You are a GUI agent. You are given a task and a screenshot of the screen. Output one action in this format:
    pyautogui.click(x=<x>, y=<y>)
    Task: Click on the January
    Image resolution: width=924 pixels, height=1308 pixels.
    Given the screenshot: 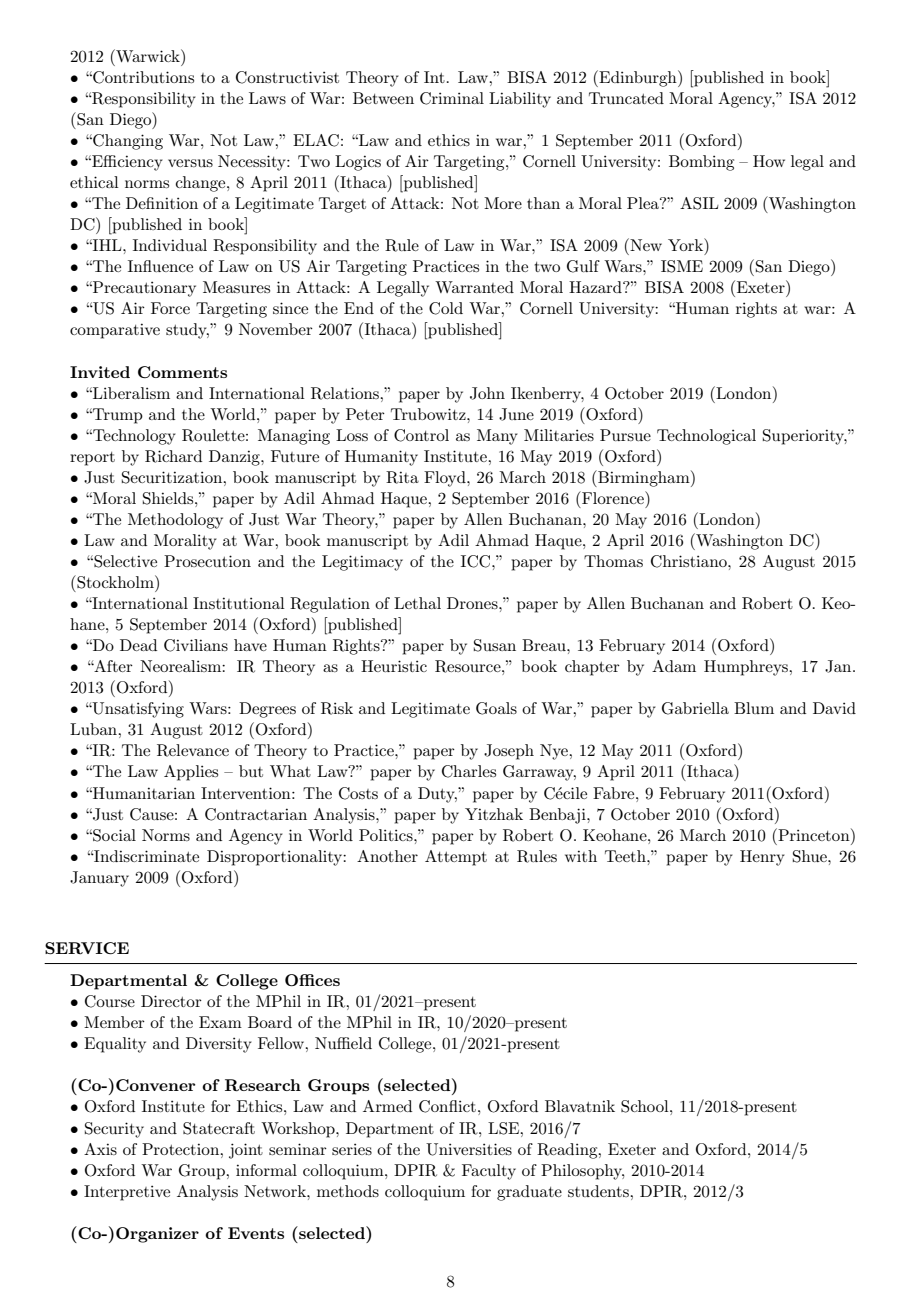 What is the action you would take?
    pyautogui.click(x=99, y=879)
